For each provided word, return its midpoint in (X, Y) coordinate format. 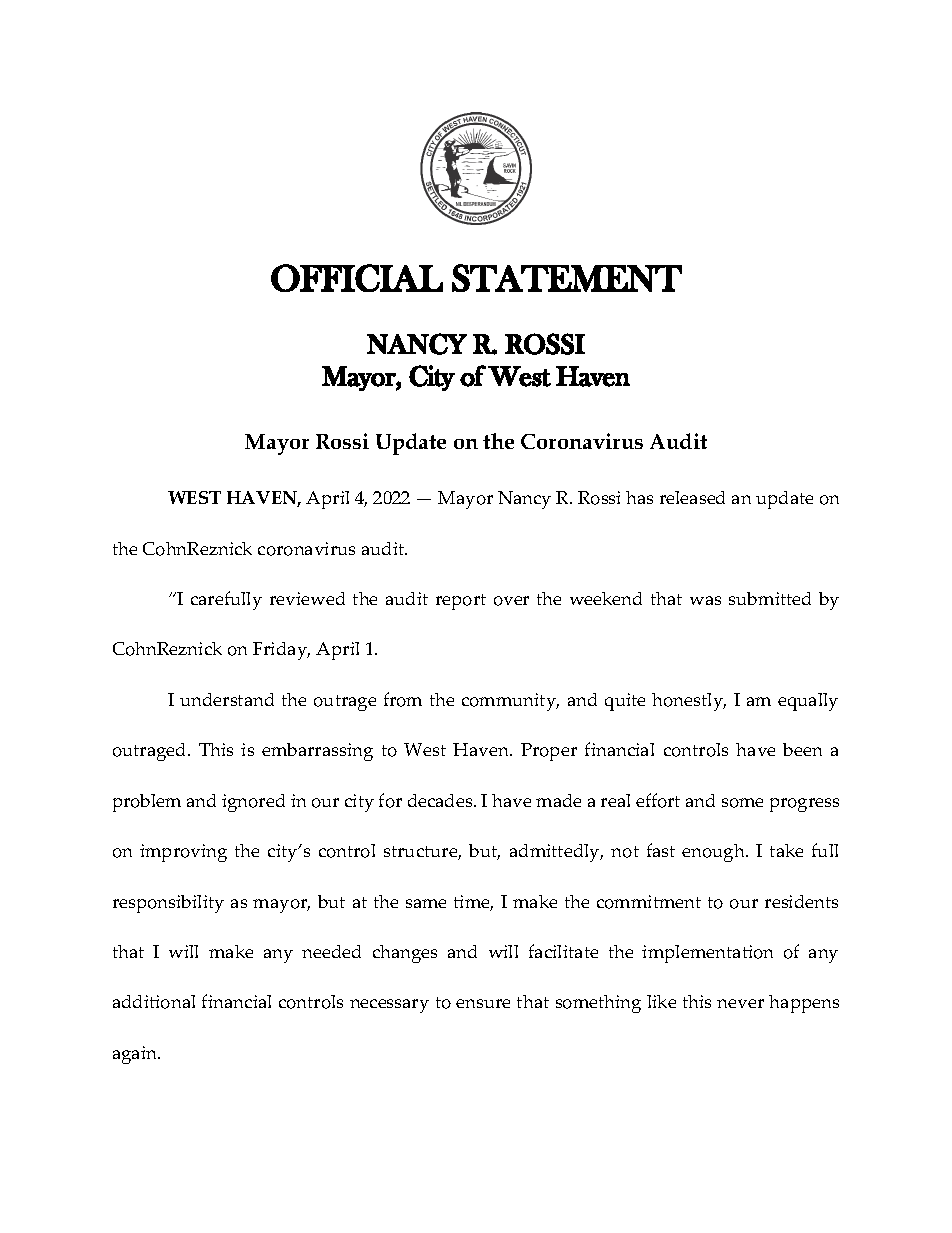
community (510, 702)
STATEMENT (567, 278)
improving (183, 853)
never (740, 1003)
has (639, 497)
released (692, 497)
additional (154, 1002)
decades (441, 800)
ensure (483, 1003)
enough (714, 853)
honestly (689, 702)
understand (227, 699)
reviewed (307, 598)
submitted (770, 598)
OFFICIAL (357, 278)
